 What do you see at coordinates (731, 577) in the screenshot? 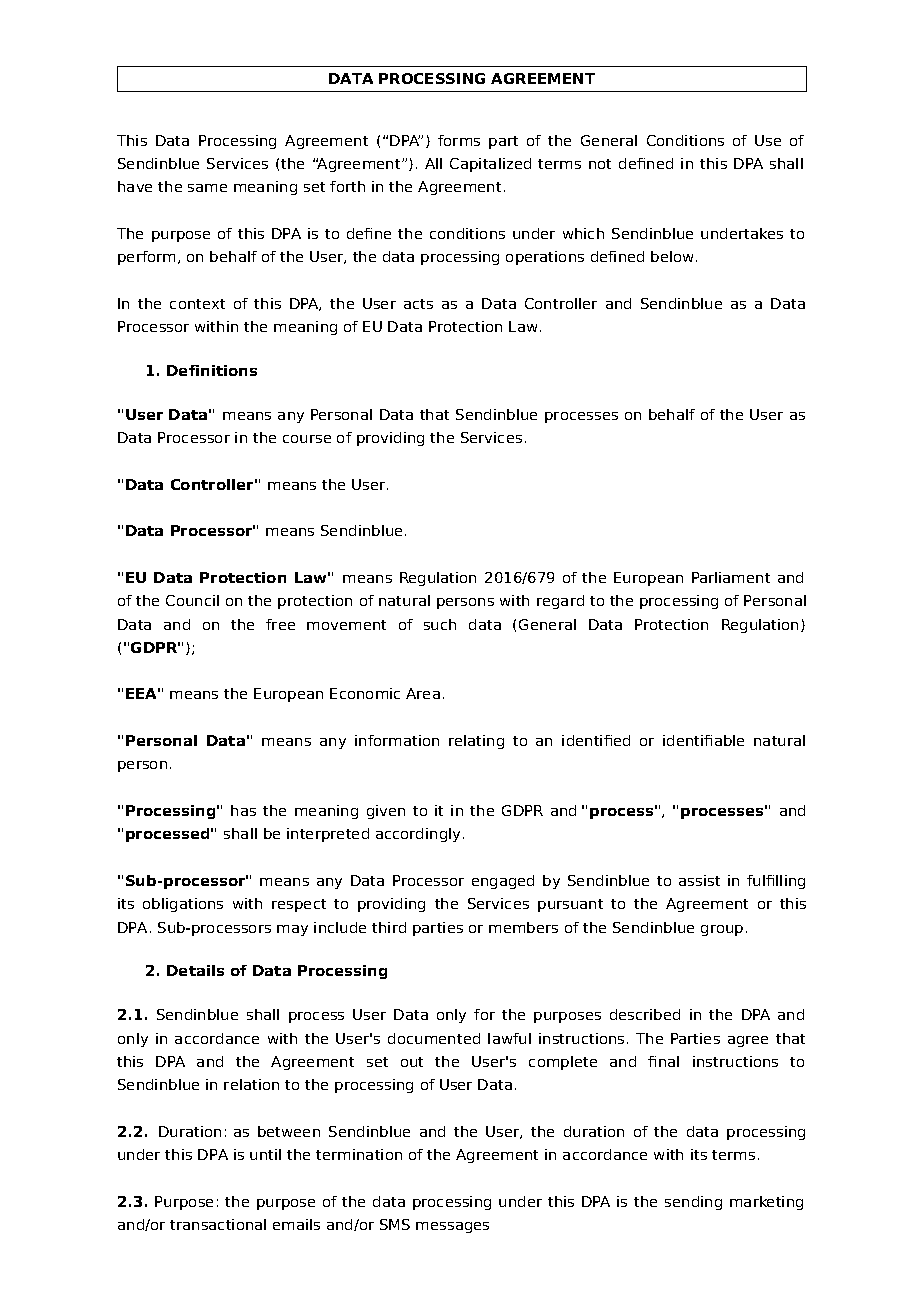
I see `Parliament` at bounding box center [731, 577].
